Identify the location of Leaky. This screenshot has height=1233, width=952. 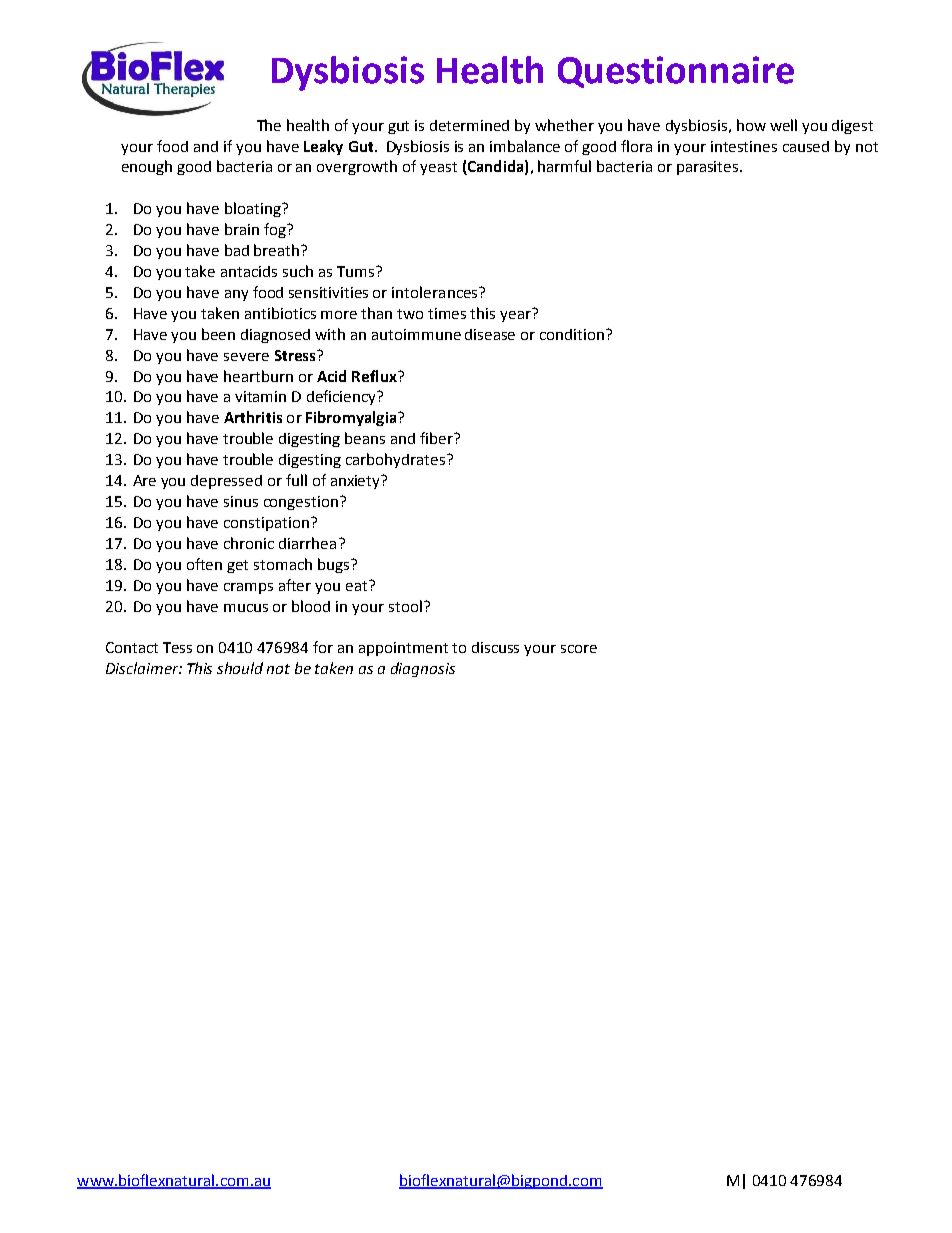
(323, 147).
